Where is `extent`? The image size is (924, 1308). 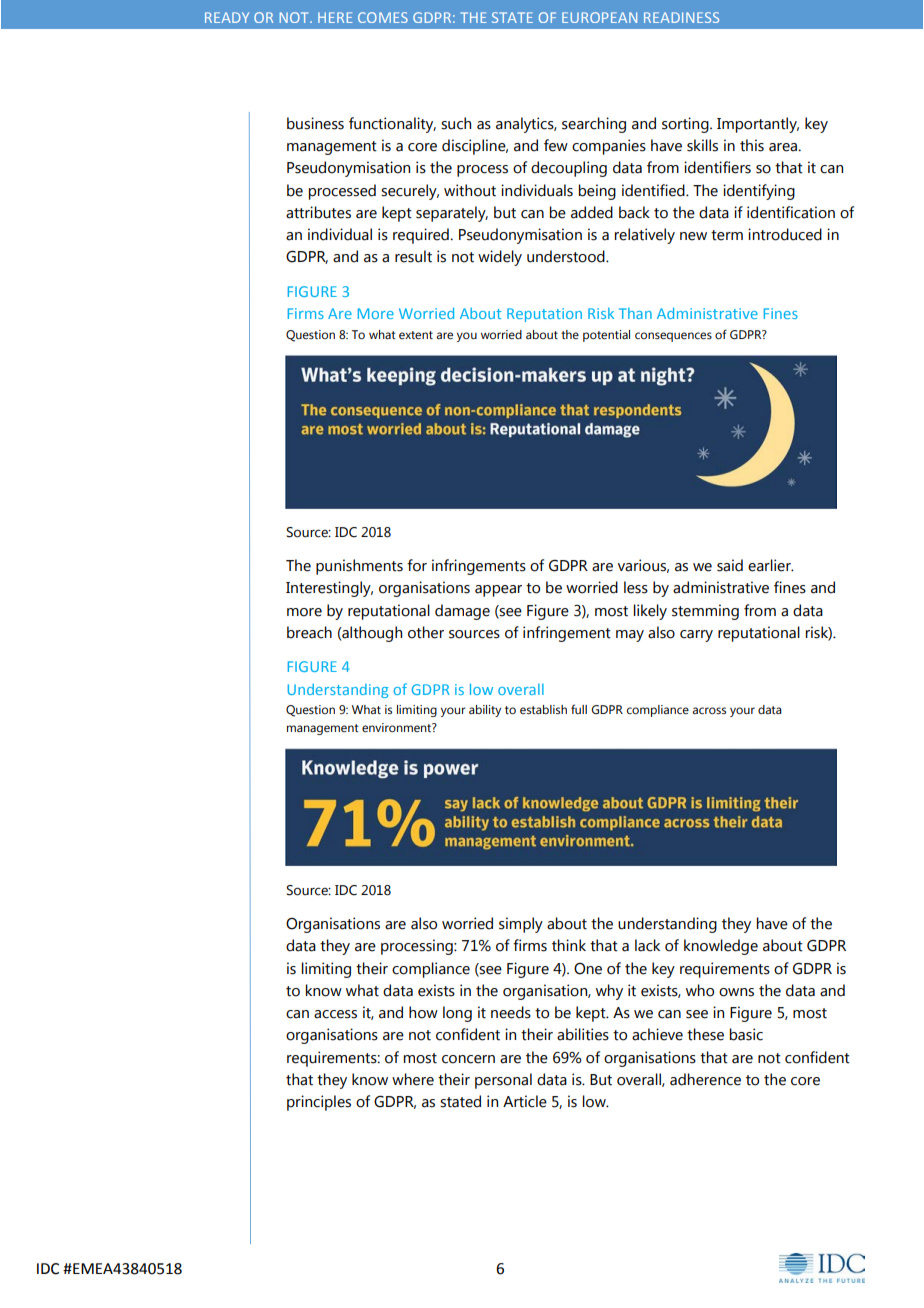 extent is located at coordinates (416, 335).
